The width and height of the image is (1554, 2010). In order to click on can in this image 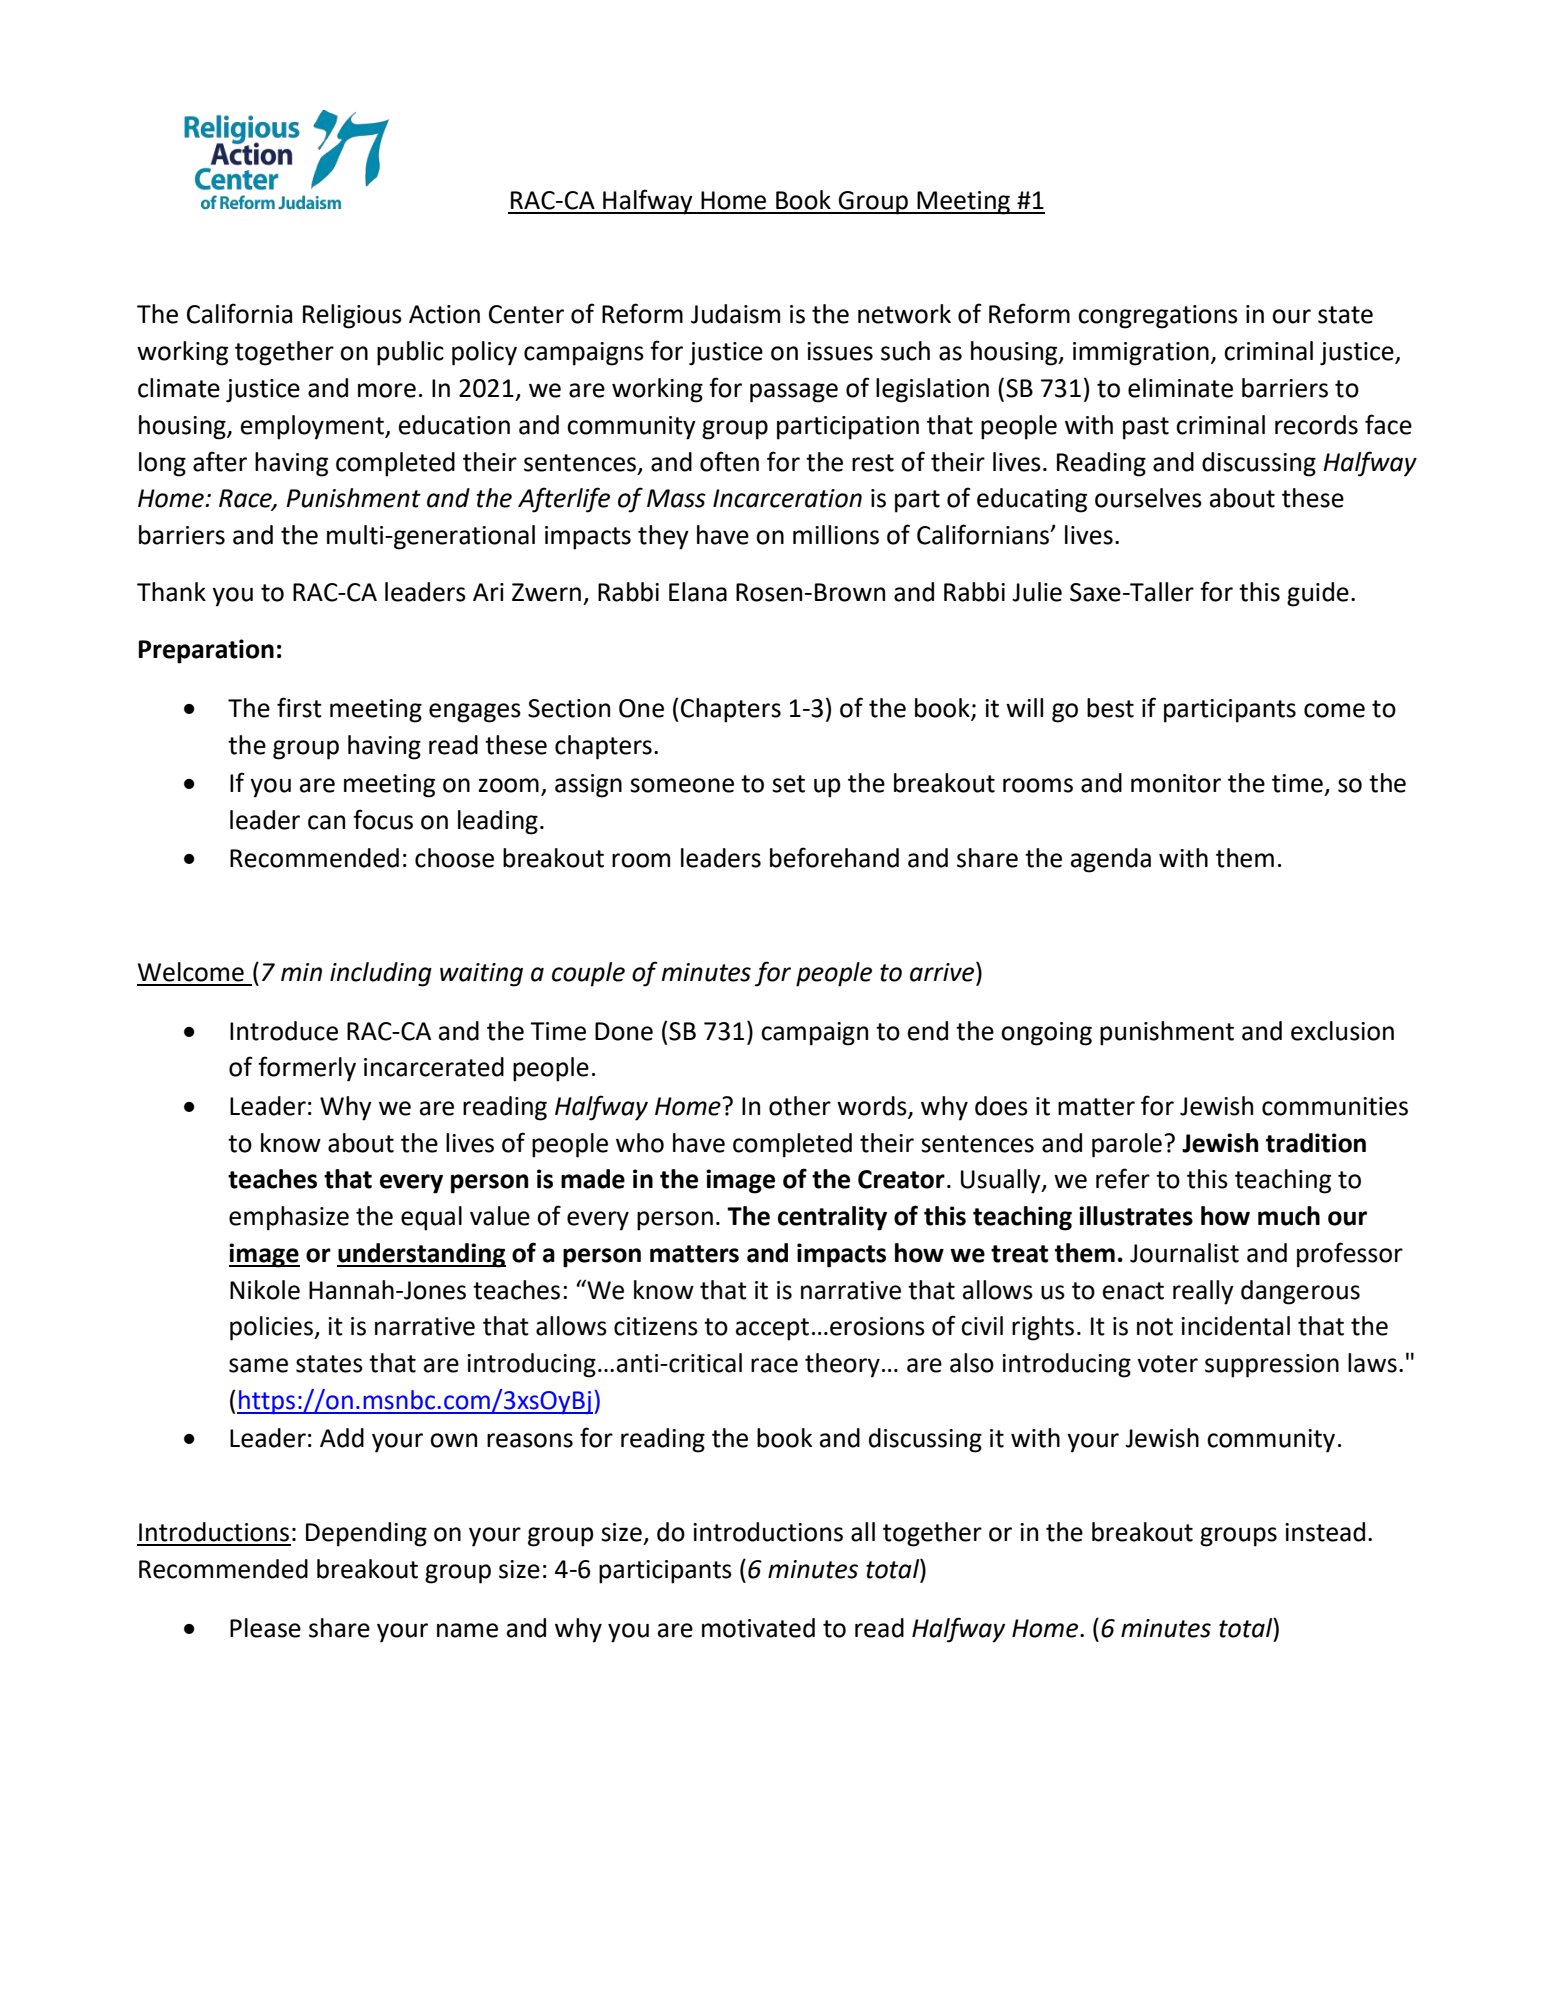, I will do `click(326, 822)`.
